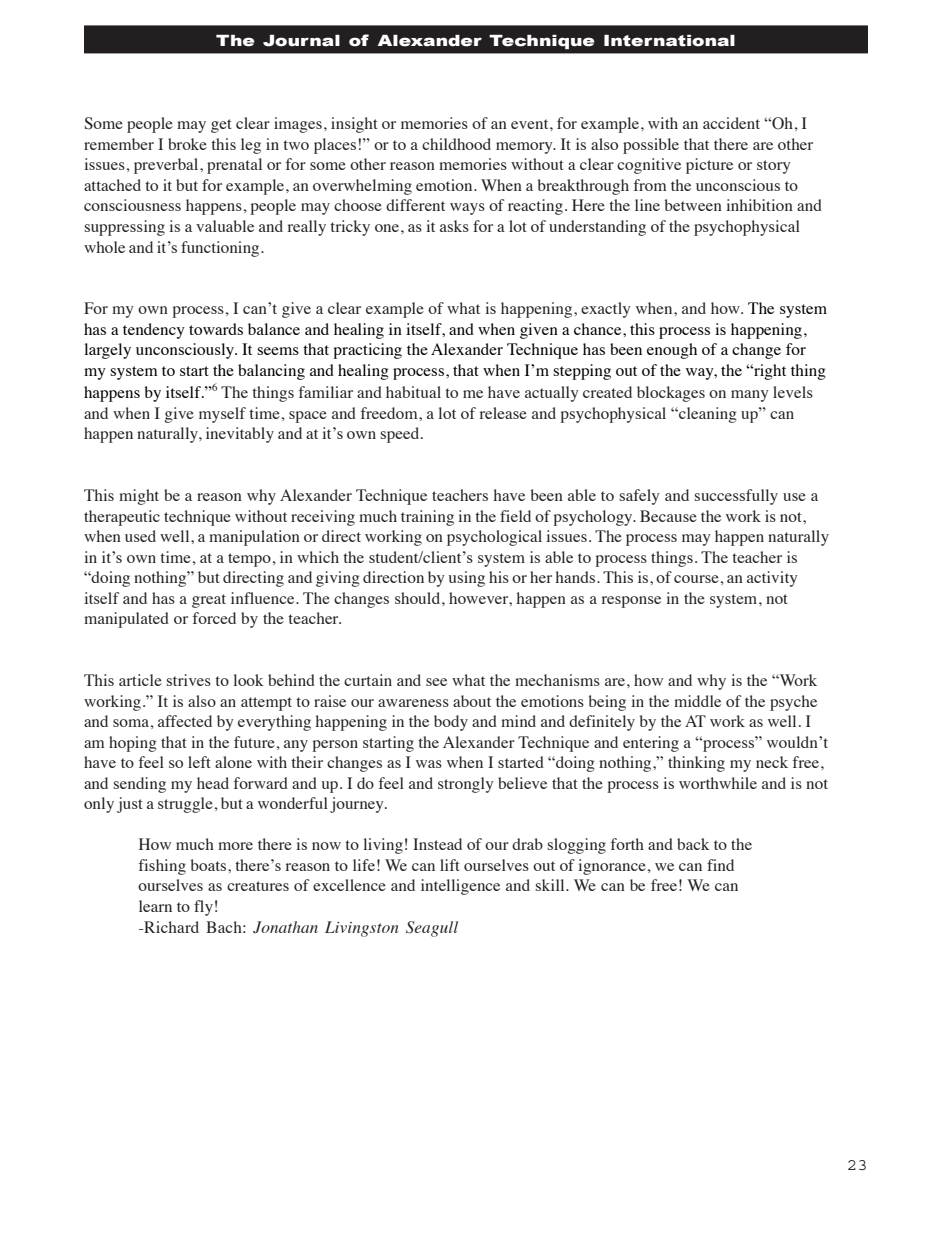  What do you see at coordinates (367, 351) in the screenshot?
I see `practicing` at bounding box center [367, 351].
